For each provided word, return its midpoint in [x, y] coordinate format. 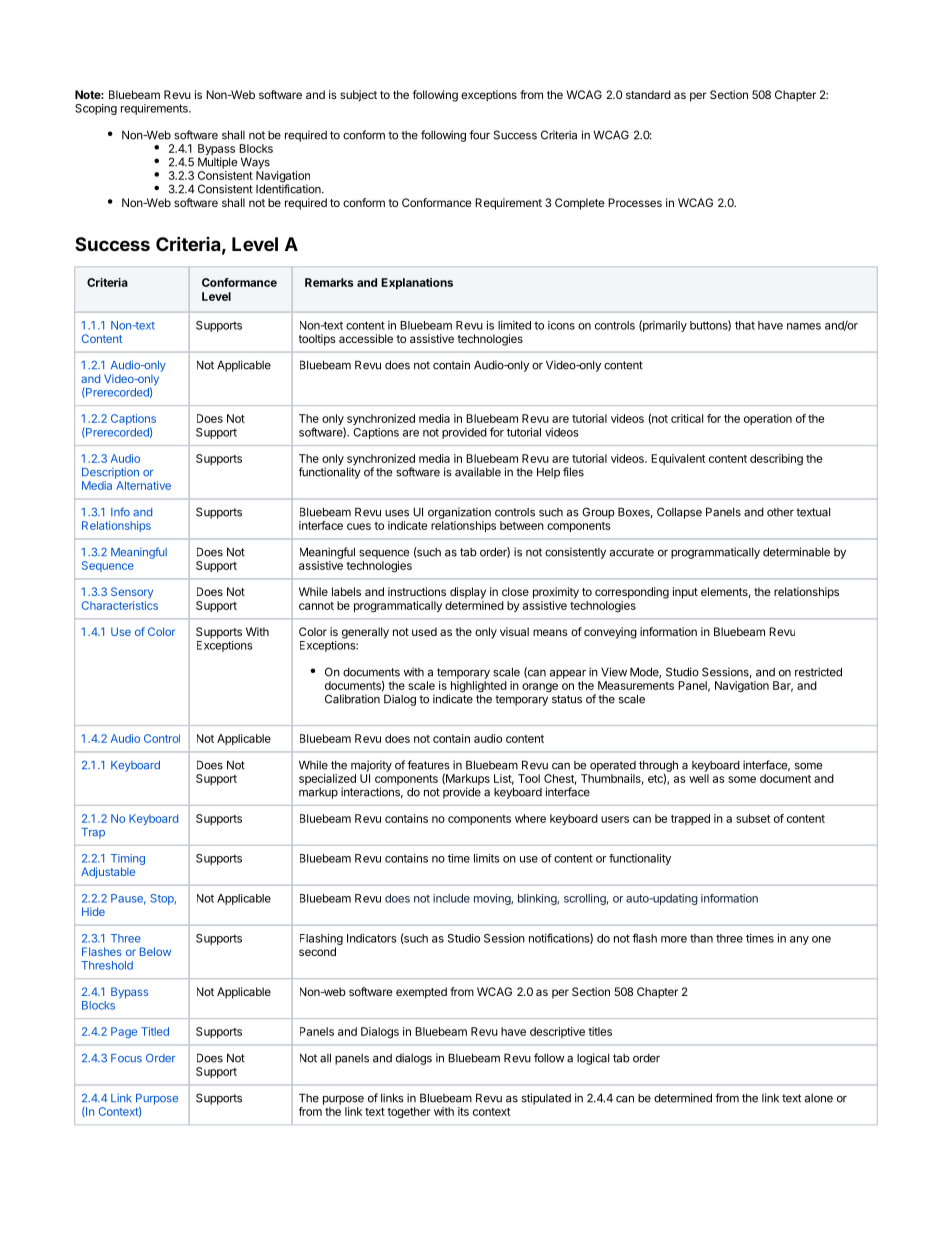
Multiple [217, 163]
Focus [126, 1058]
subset [753, 818]
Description [110, 473]
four [479, 135]
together [409, 1113]
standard [648, 94]
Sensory [132, 593]
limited [514, 325]
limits [487, 858]
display [468, 593]
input [685, 593]
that [745, 325]
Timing [128, 861]
